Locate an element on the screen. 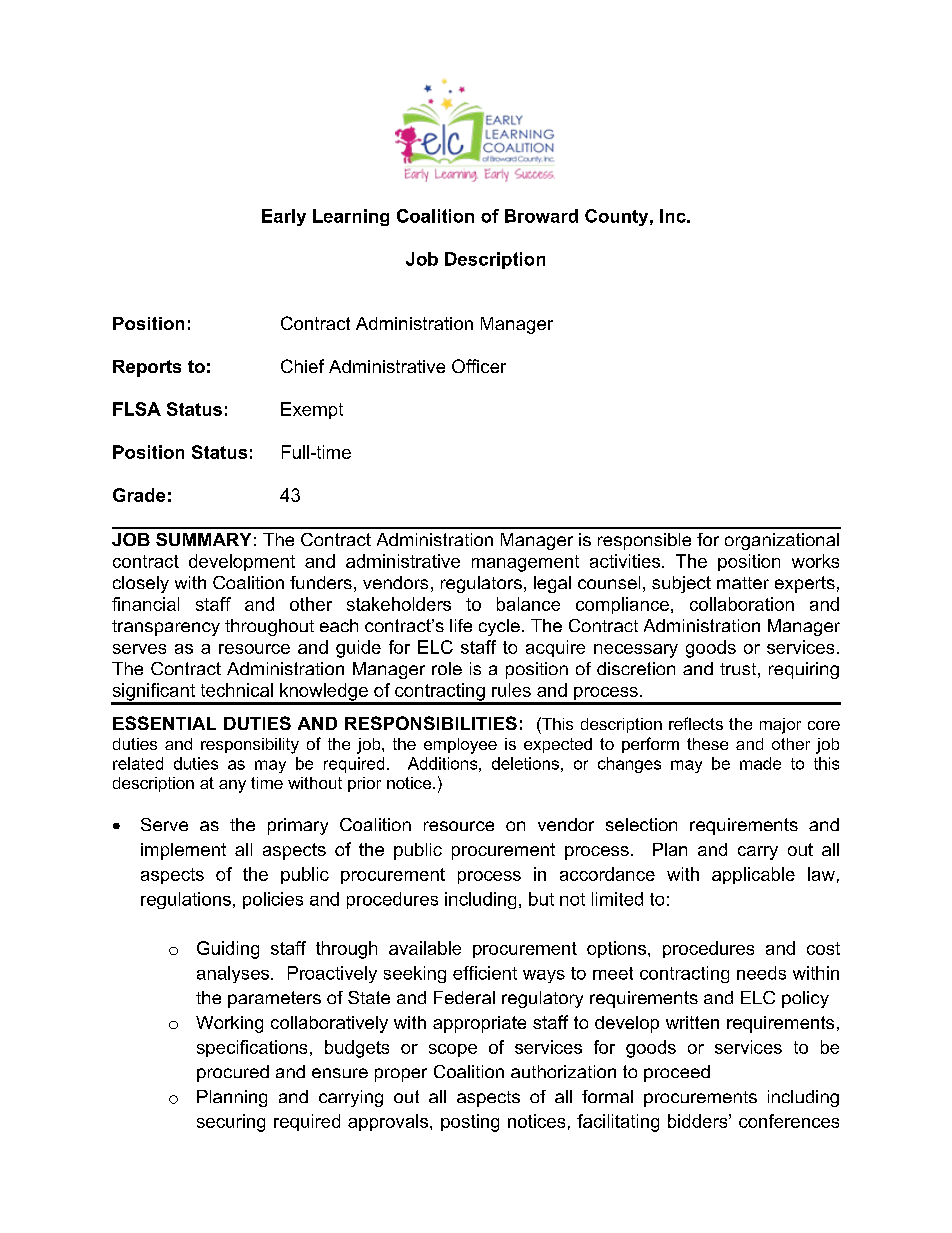  Grade is located at coordinates (139, 495).
